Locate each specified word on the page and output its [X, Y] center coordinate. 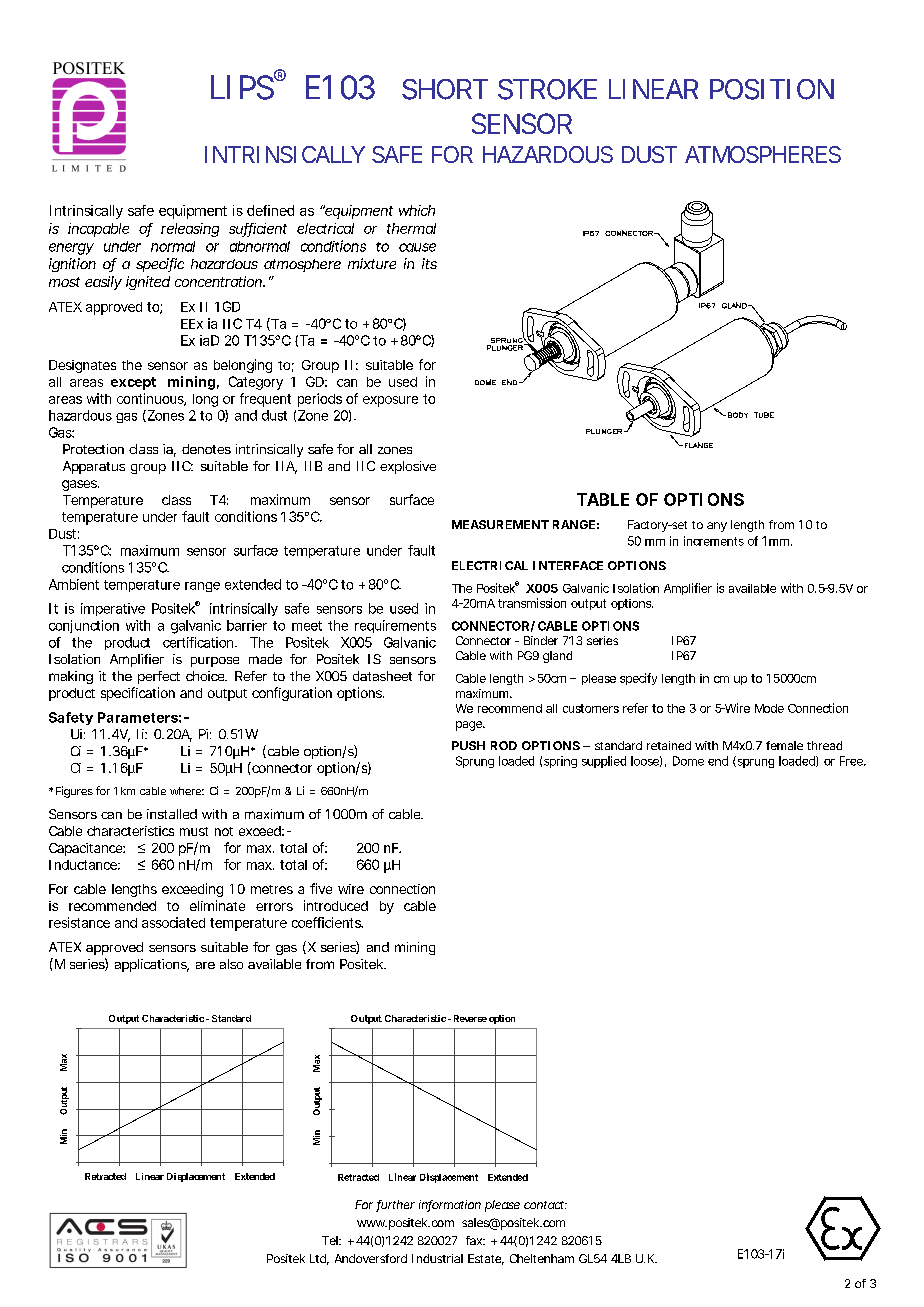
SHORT [445, 89]
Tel [331, 1240]
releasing [190, 230]
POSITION [772, 89]
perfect [159, 677]
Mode [769, 708]
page [470, 726]
